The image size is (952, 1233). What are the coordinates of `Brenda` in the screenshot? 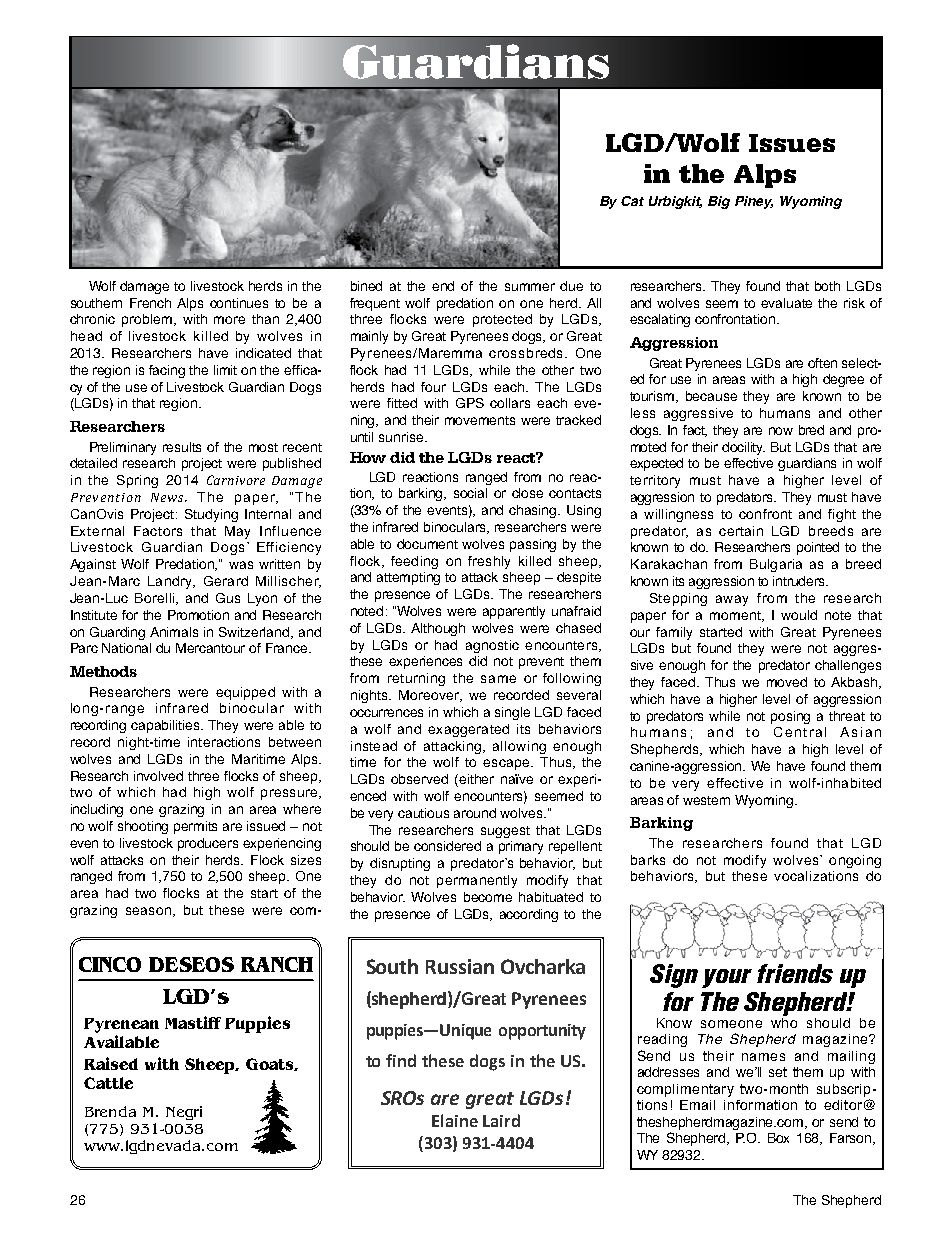 It's located at (110, 1111).
